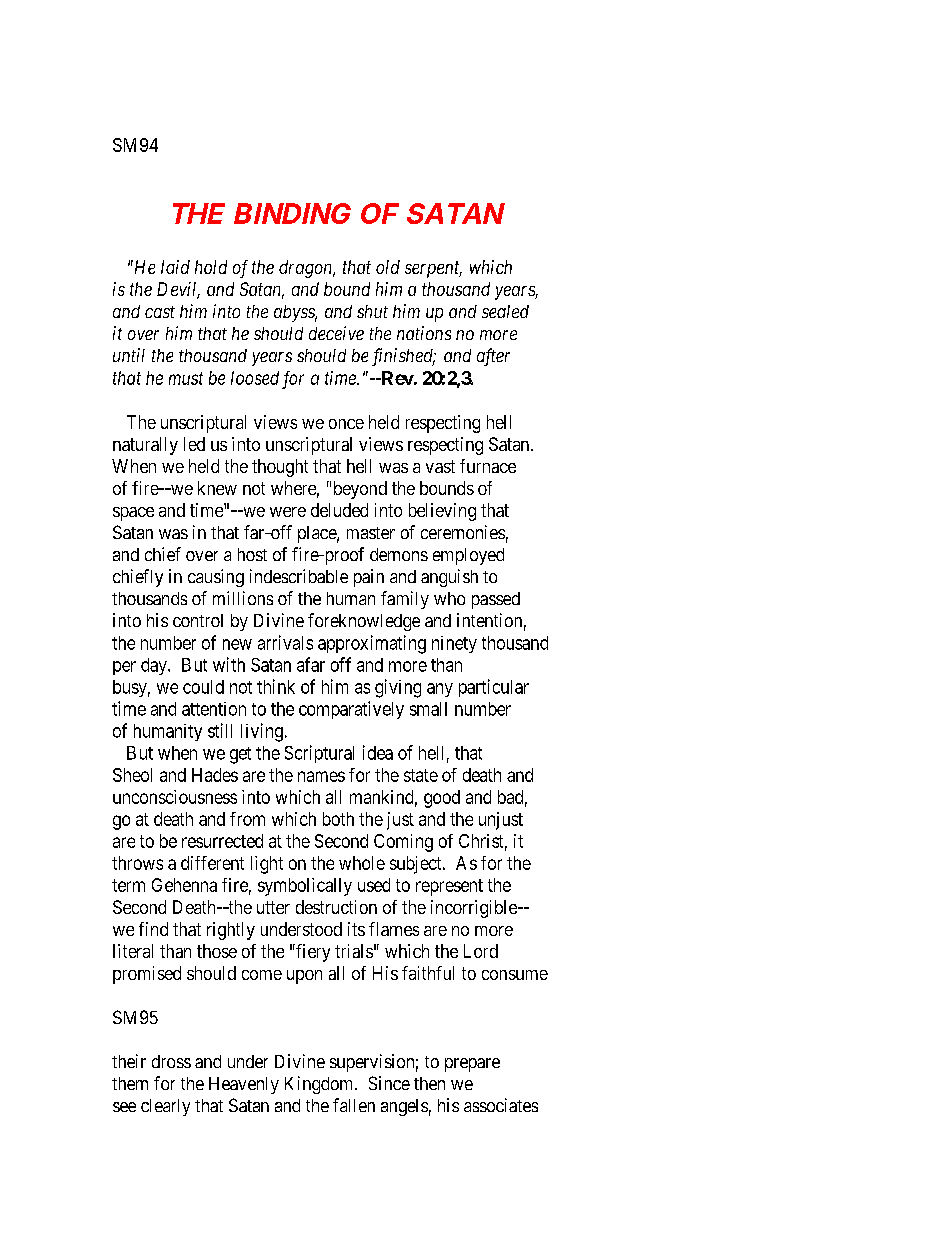 This page has width=952, height=1233. What do you see at coordinates (311, 664) in the page?
I see `afar` at bounding box center [311, 664].
